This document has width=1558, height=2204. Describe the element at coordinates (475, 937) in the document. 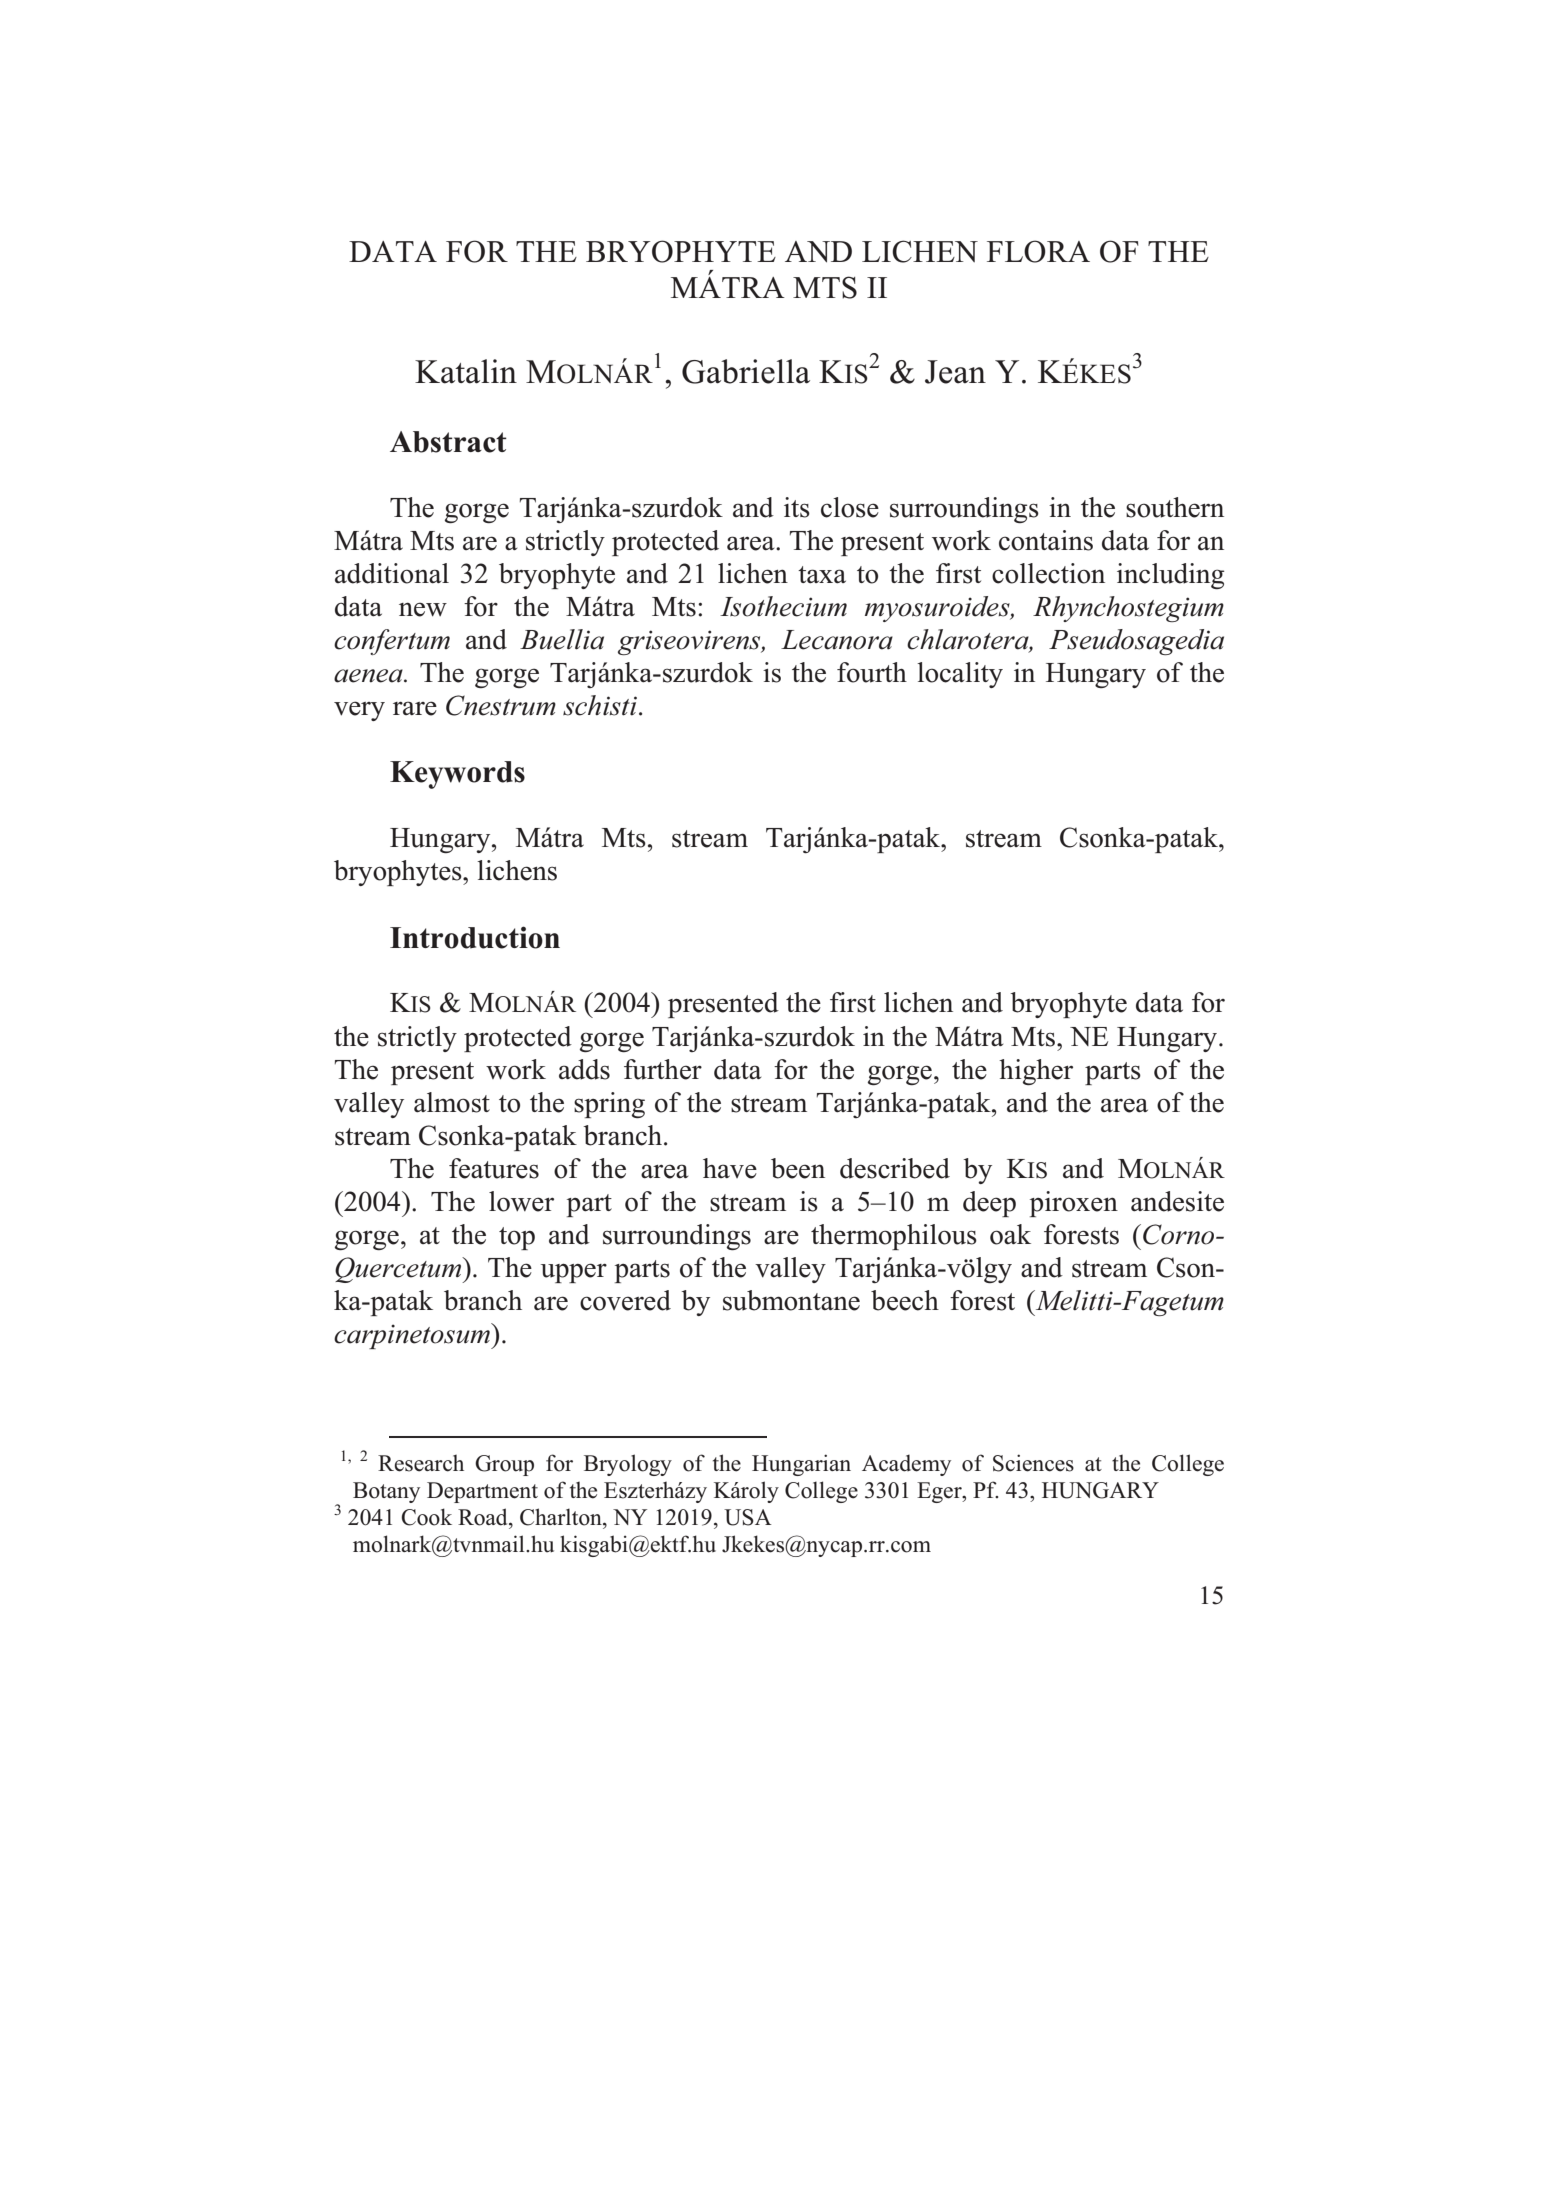

I see `Introduction` at that location.
